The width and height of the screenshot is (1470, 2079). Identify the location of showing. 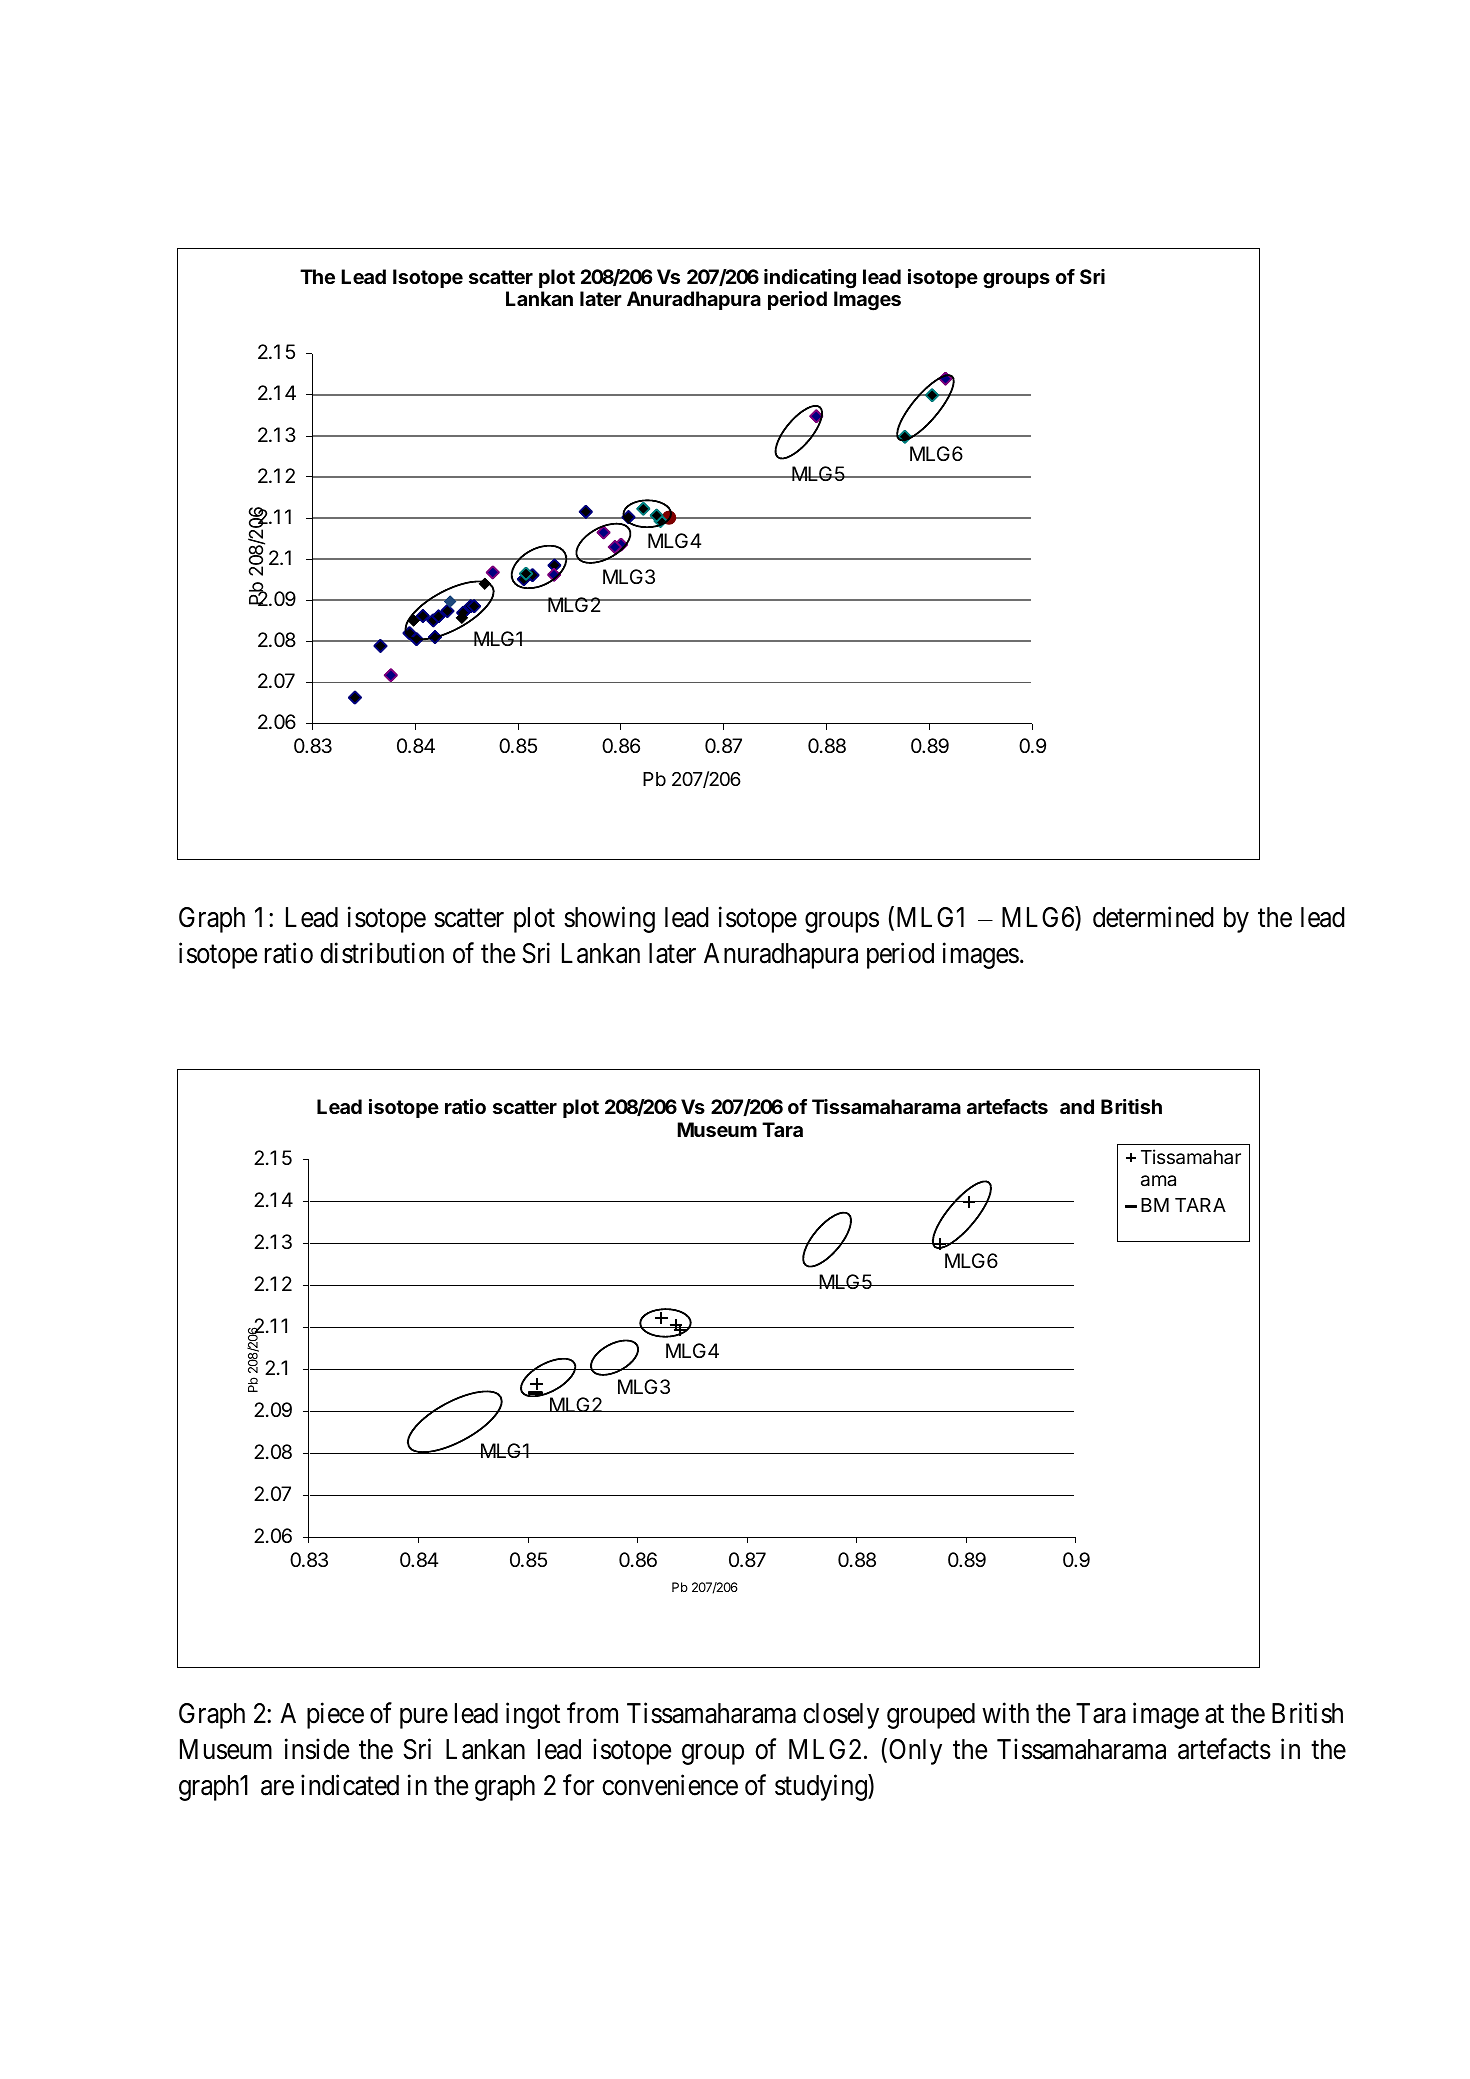
(609, 919).
